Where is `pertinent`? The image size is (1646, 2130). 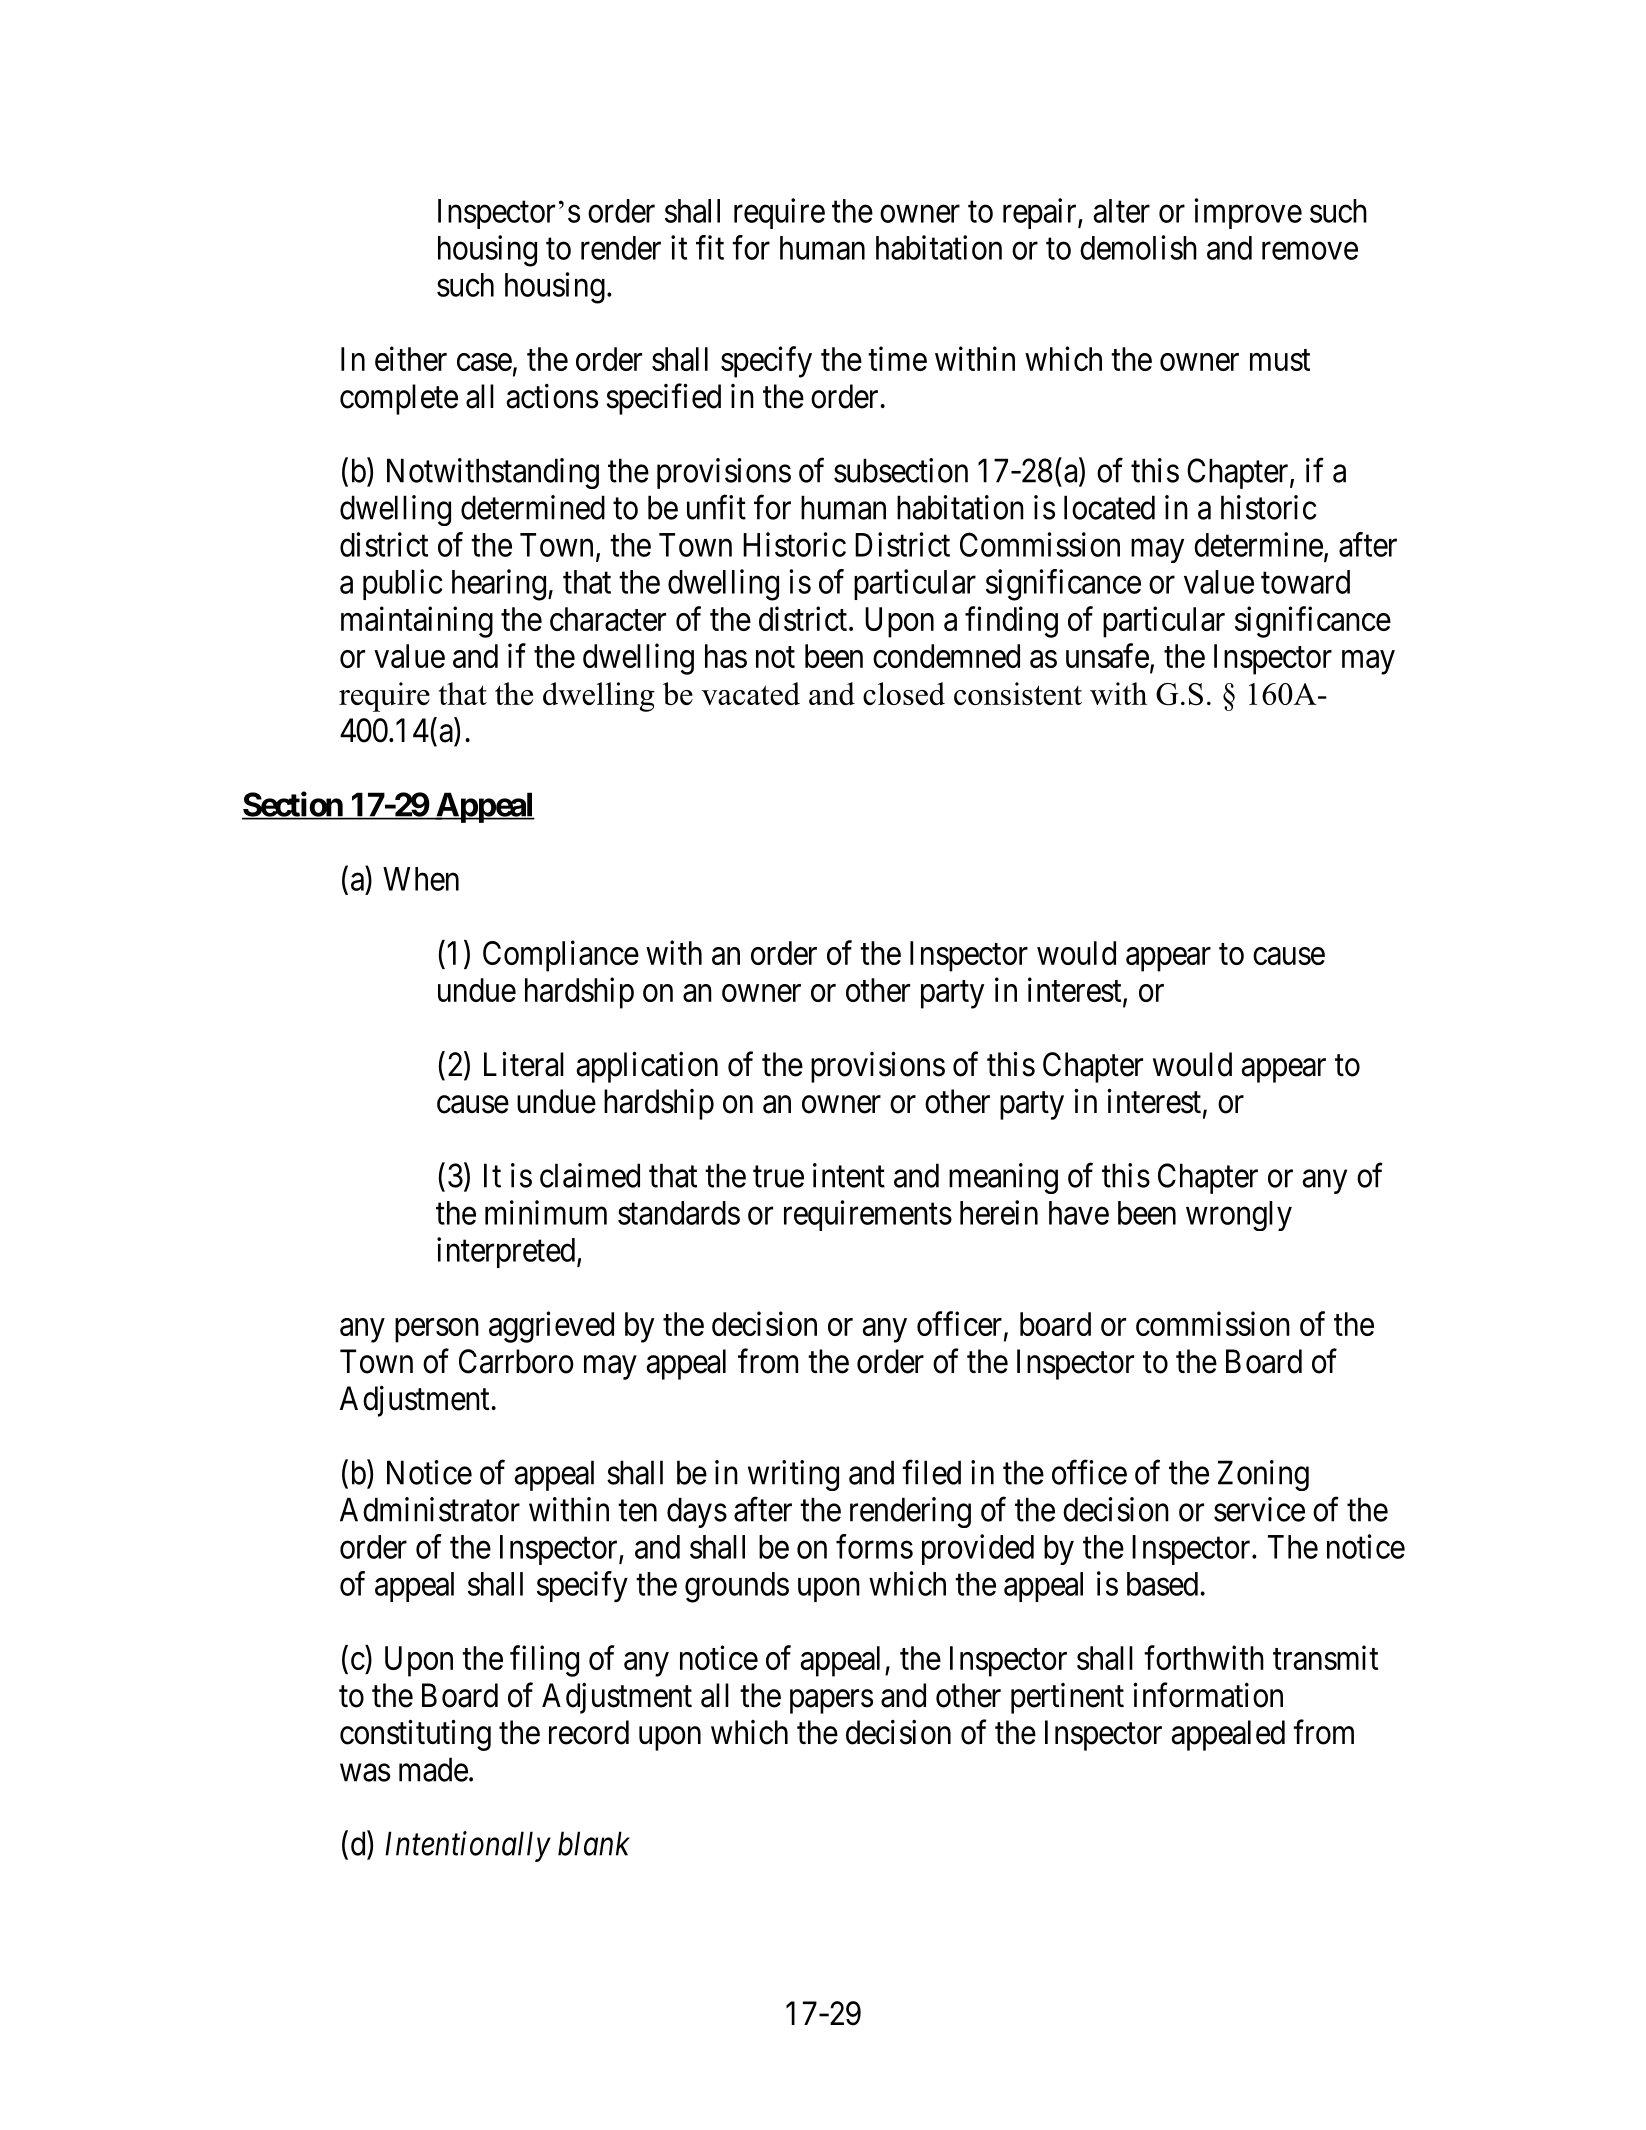 pertinent is located at coordinates (1067, 1698).
